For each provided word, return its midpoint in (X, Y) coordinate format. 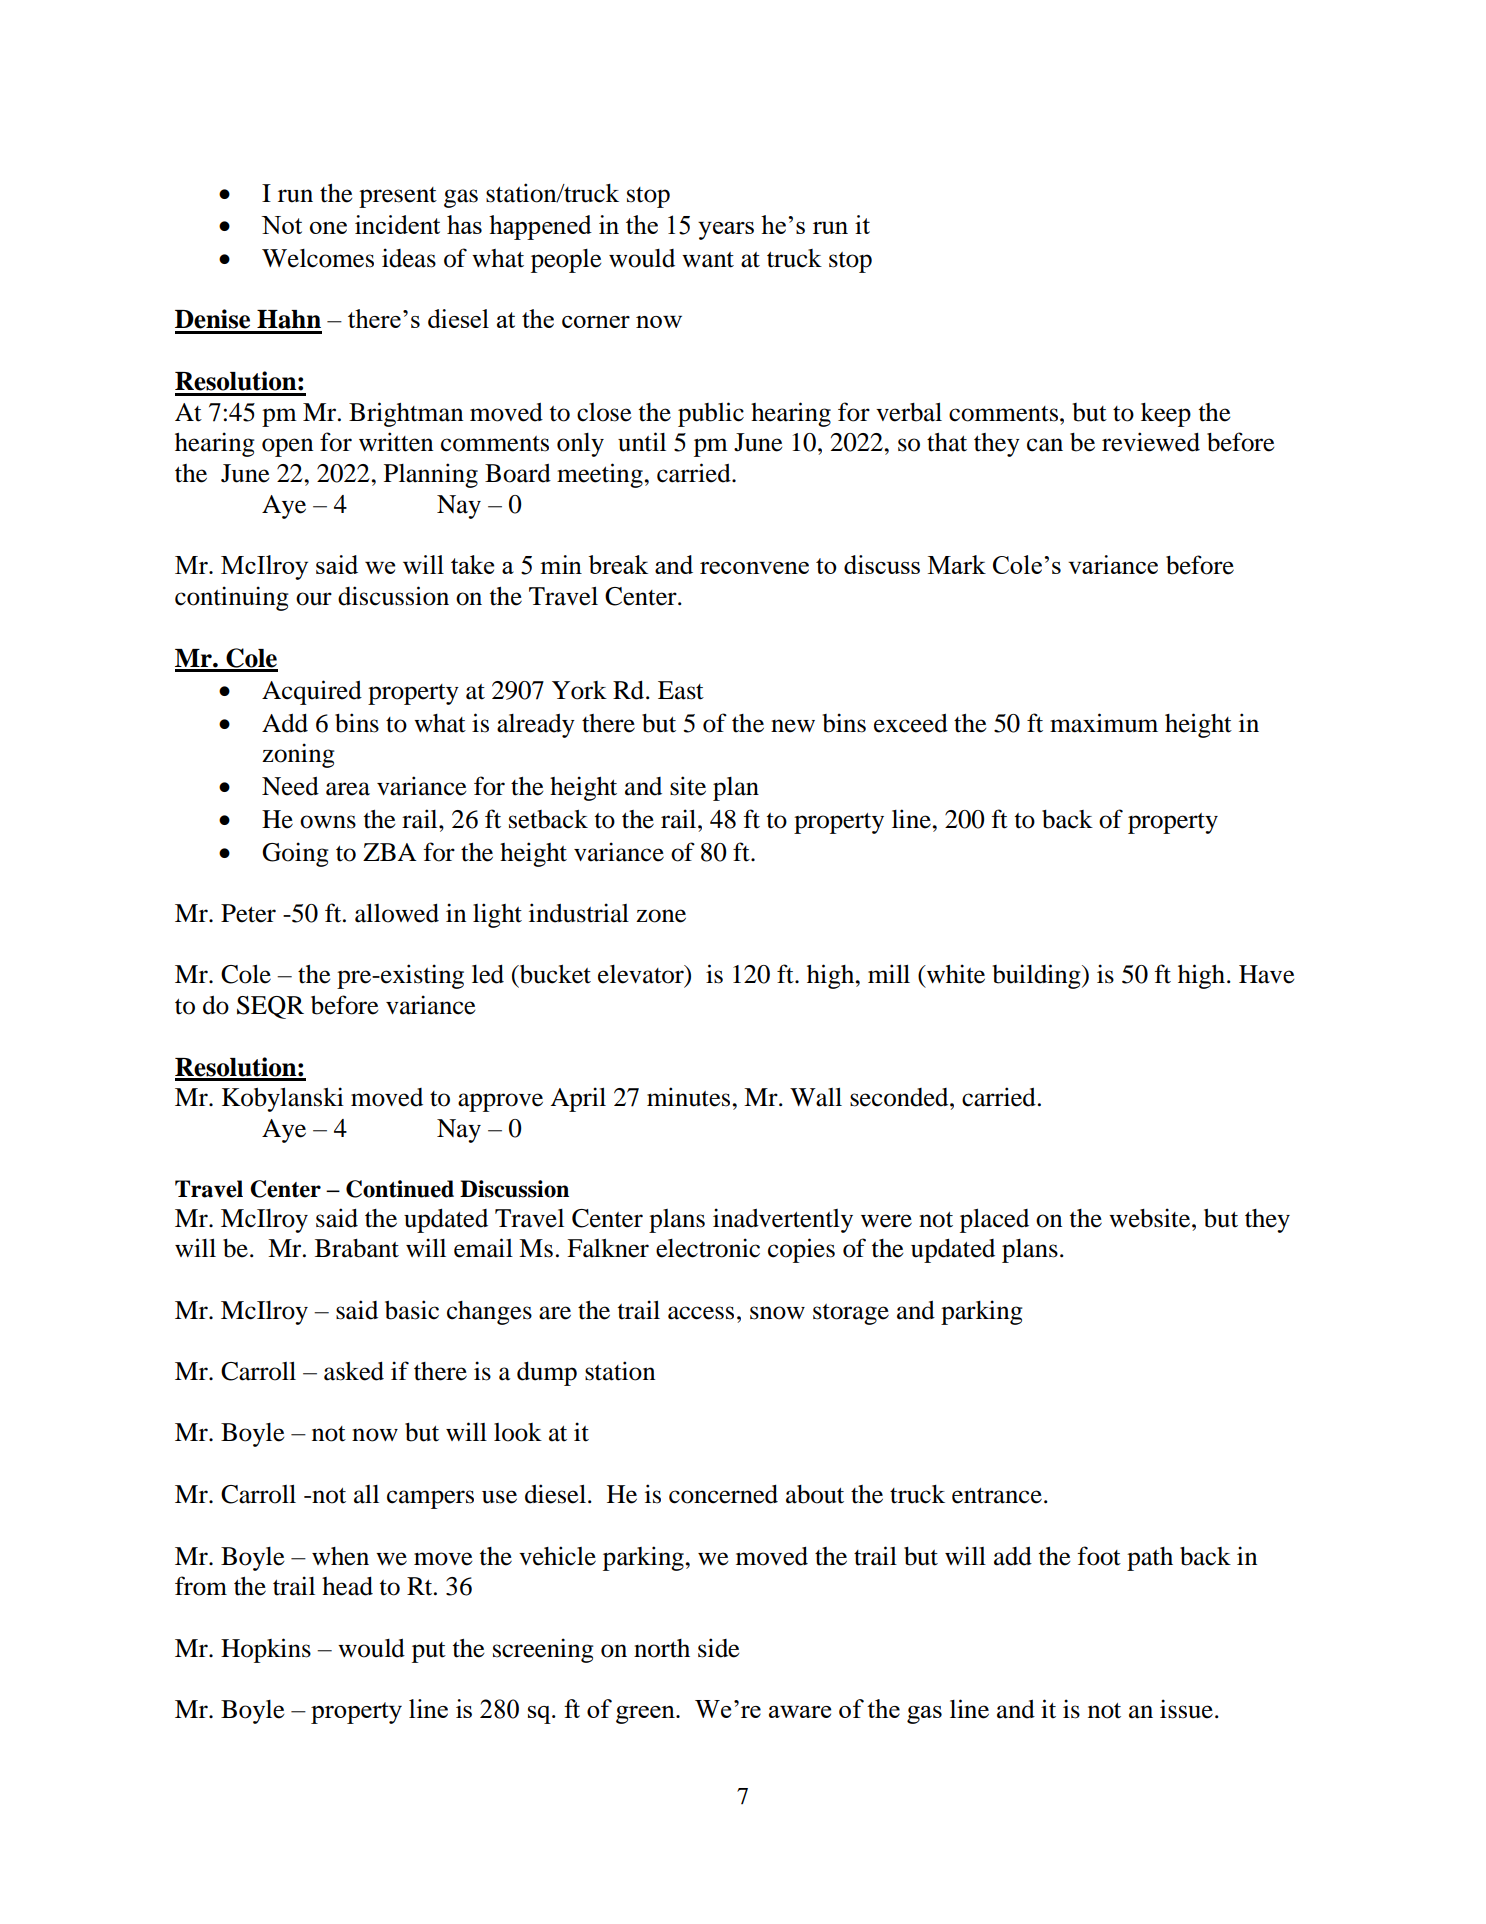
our (314, 599)
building (1037, 976)
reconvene (754, 568)
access (701, 1313)
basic (412, 1310)
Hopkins (266, 1650)
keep (1166, 415)
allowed (397, 913)
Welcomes (318, 258)
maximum (1104, 723)
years (726, 231)
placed (994, 1220)
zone (661, 916)
